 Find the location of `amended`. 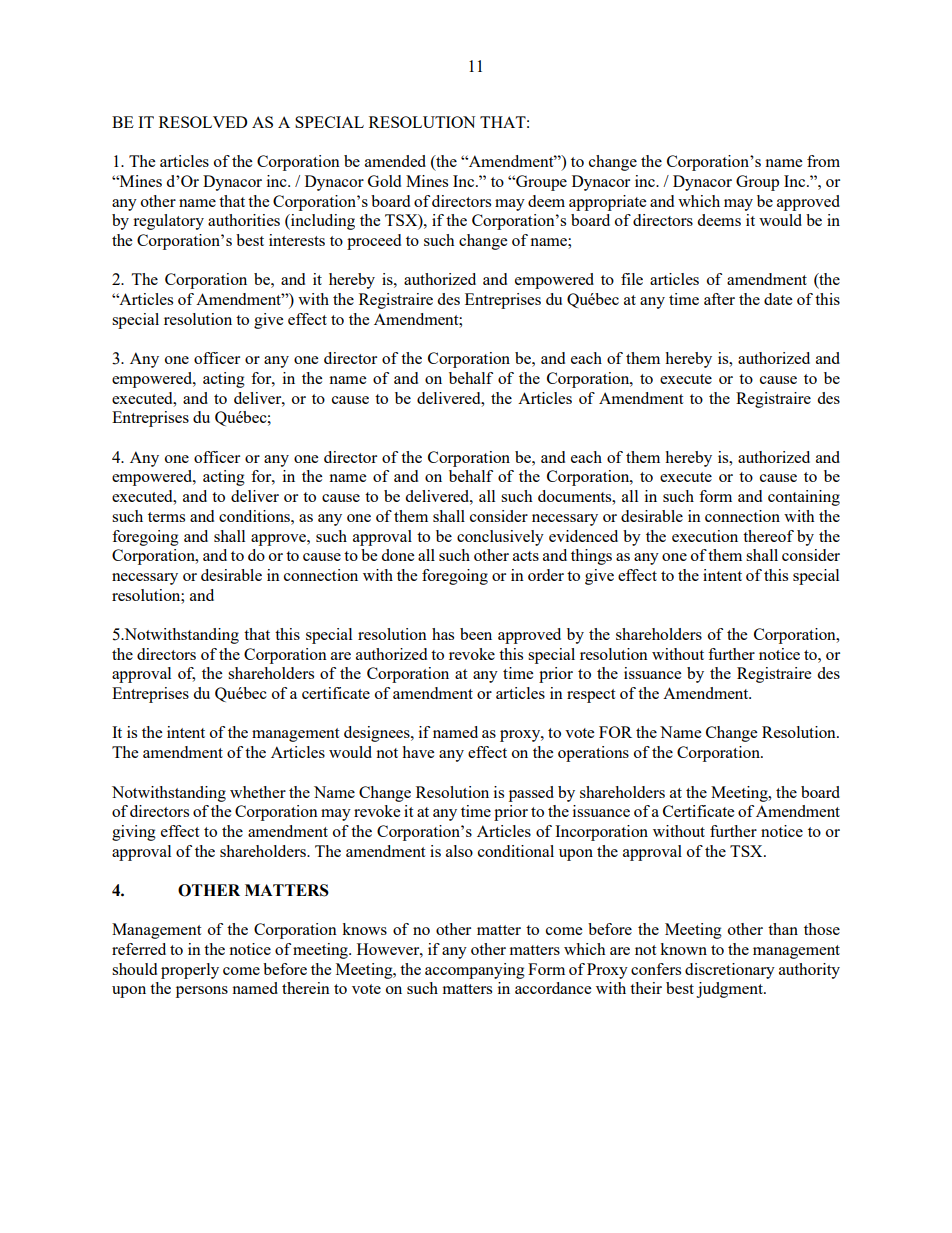

amended is located at coordinates (395, 161).
